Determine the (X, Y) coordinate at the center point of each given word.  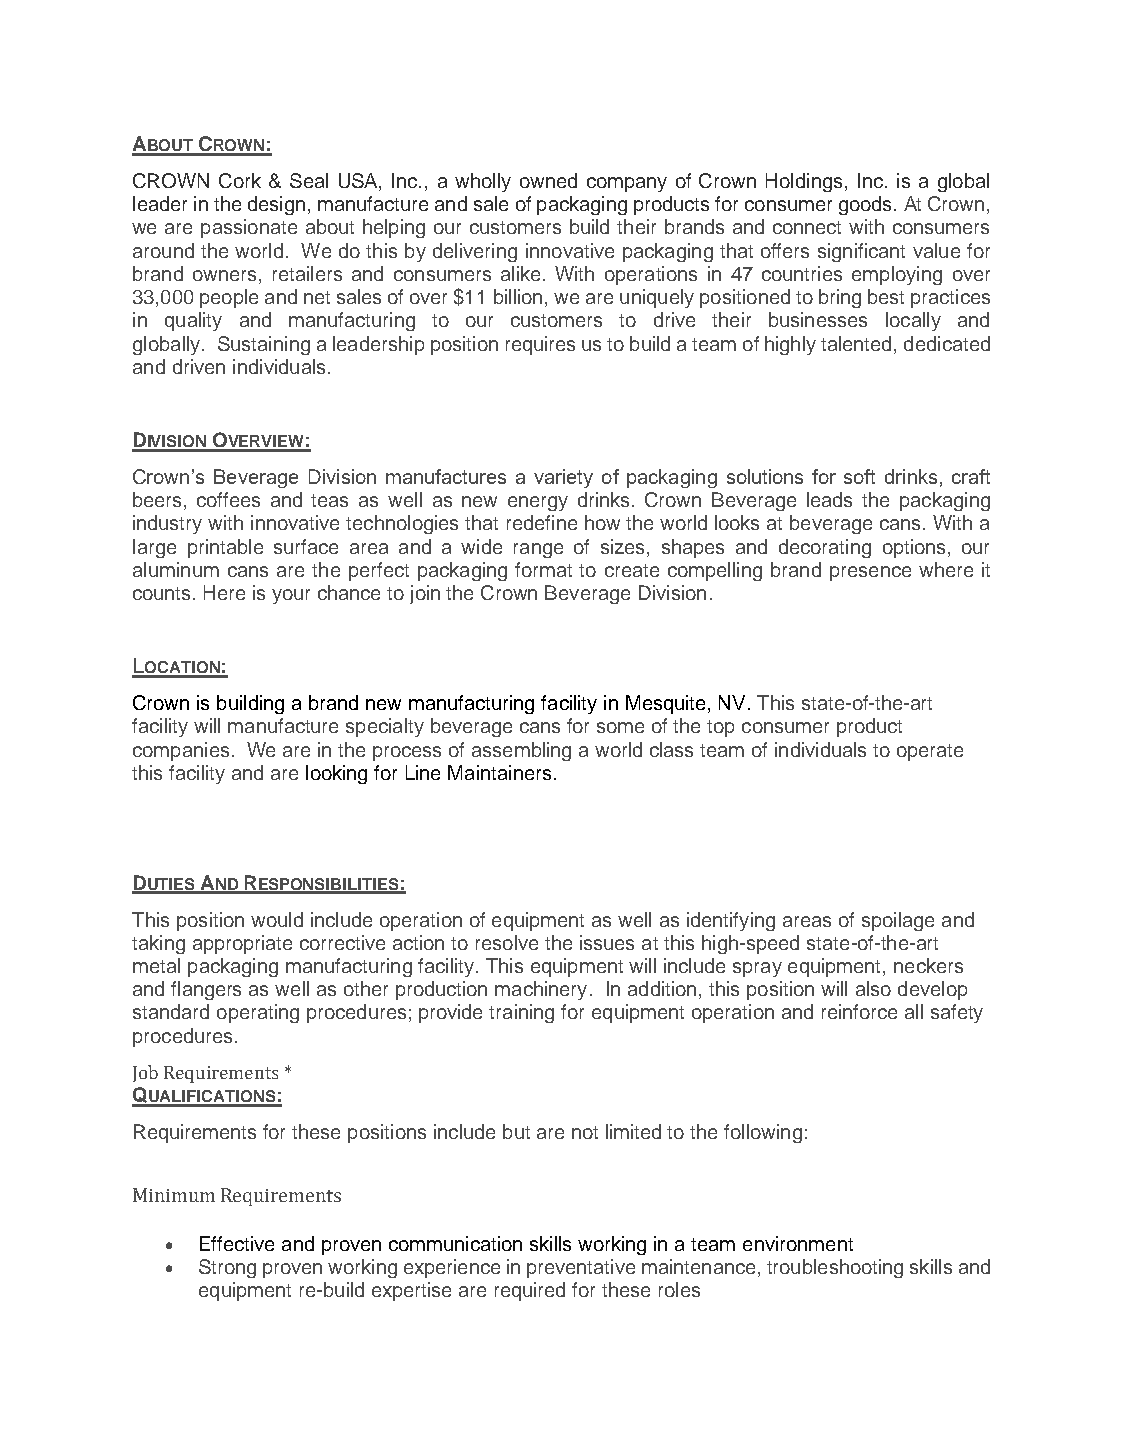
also (873, 988)
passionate (249, 228)
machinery (541, 990)
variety (563, 478)
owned (548, 180)
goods (865, 205)
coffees (228, 499)
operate (930, 752)
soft (859, 476)
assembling (521, 751)
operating (258, 1013)
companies (181, 751)
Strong (227, 1268)
